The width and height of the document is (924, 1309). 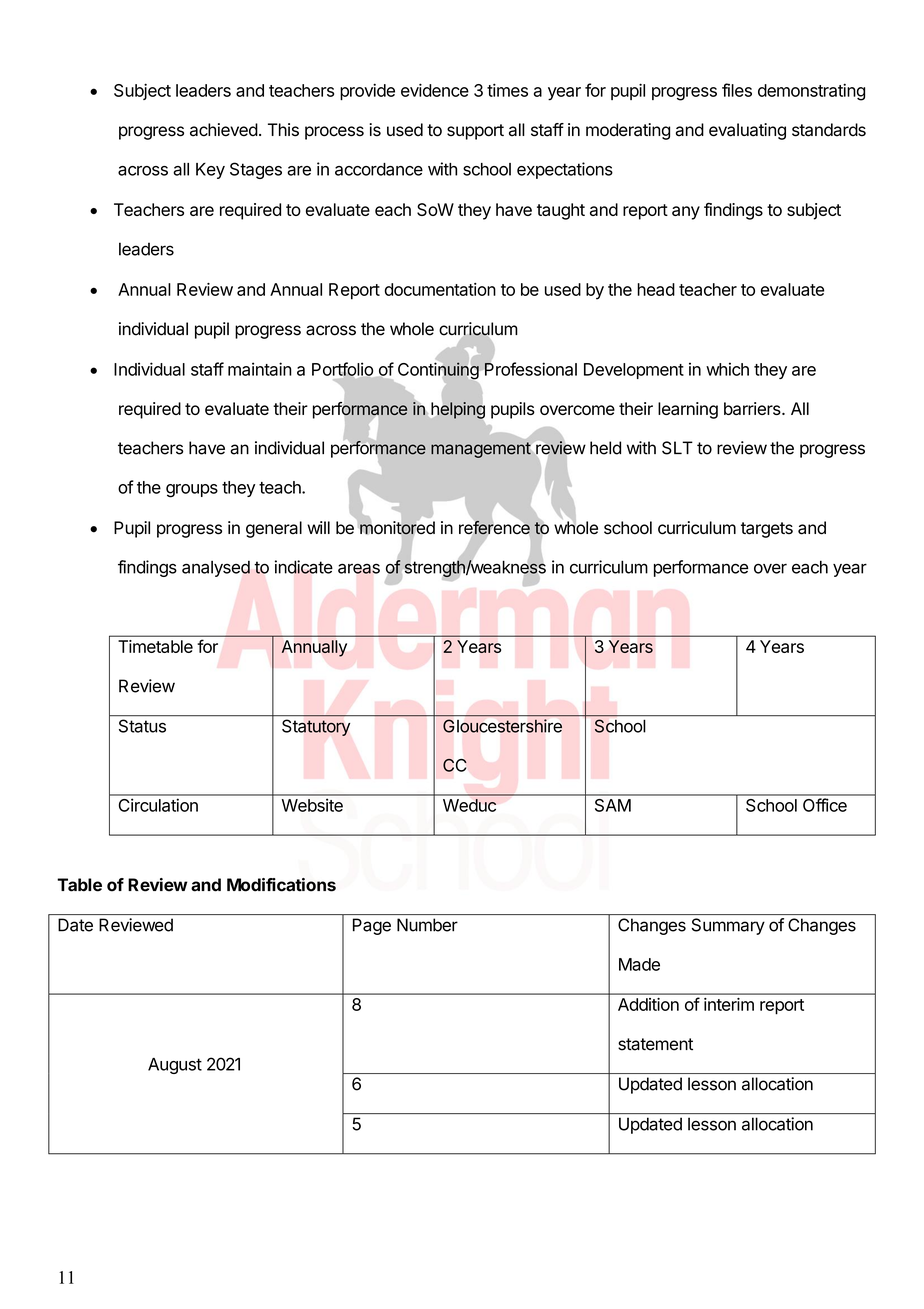 What do you see at coordinates (216, 569) in the document?
I see `analysed` at bounding box center [216, 569].
